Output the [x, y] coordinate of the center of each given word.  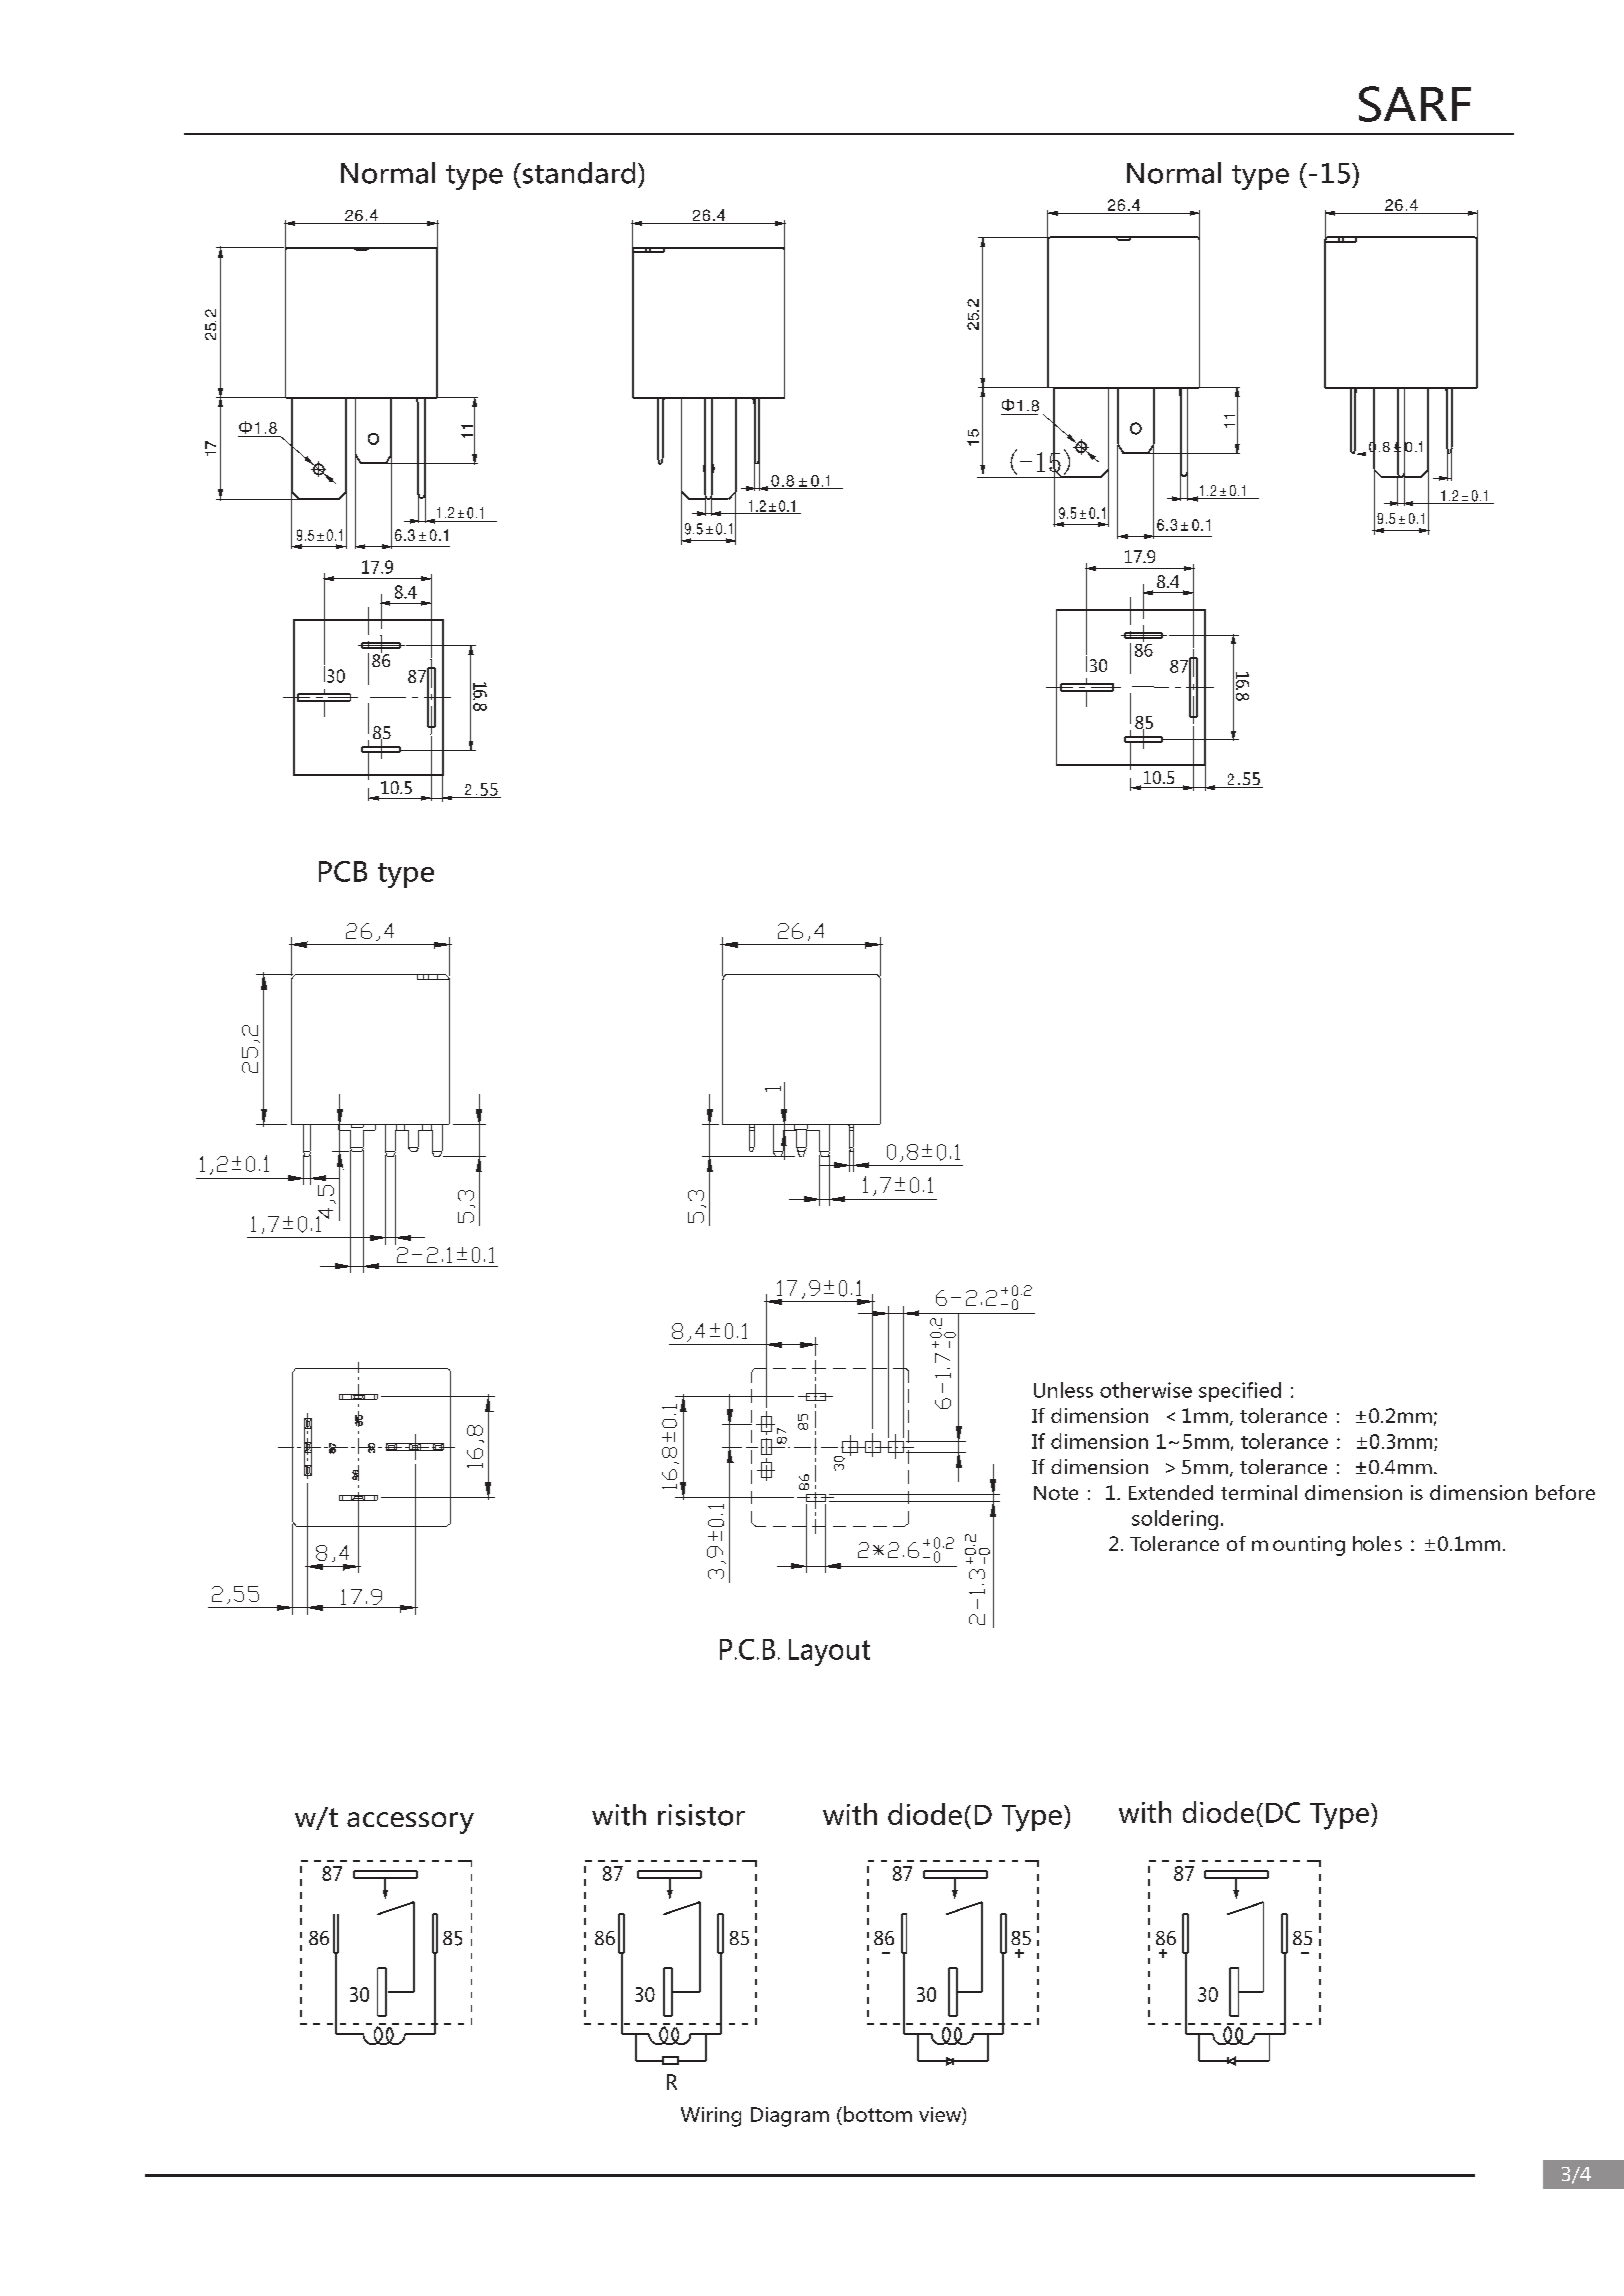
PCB [343, 871]
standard [577, 173]
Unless [1063, 1390]
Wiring [711, 2117]
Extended [1171, 1492]
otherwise [1146, 1390]
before [1565, 1492]
